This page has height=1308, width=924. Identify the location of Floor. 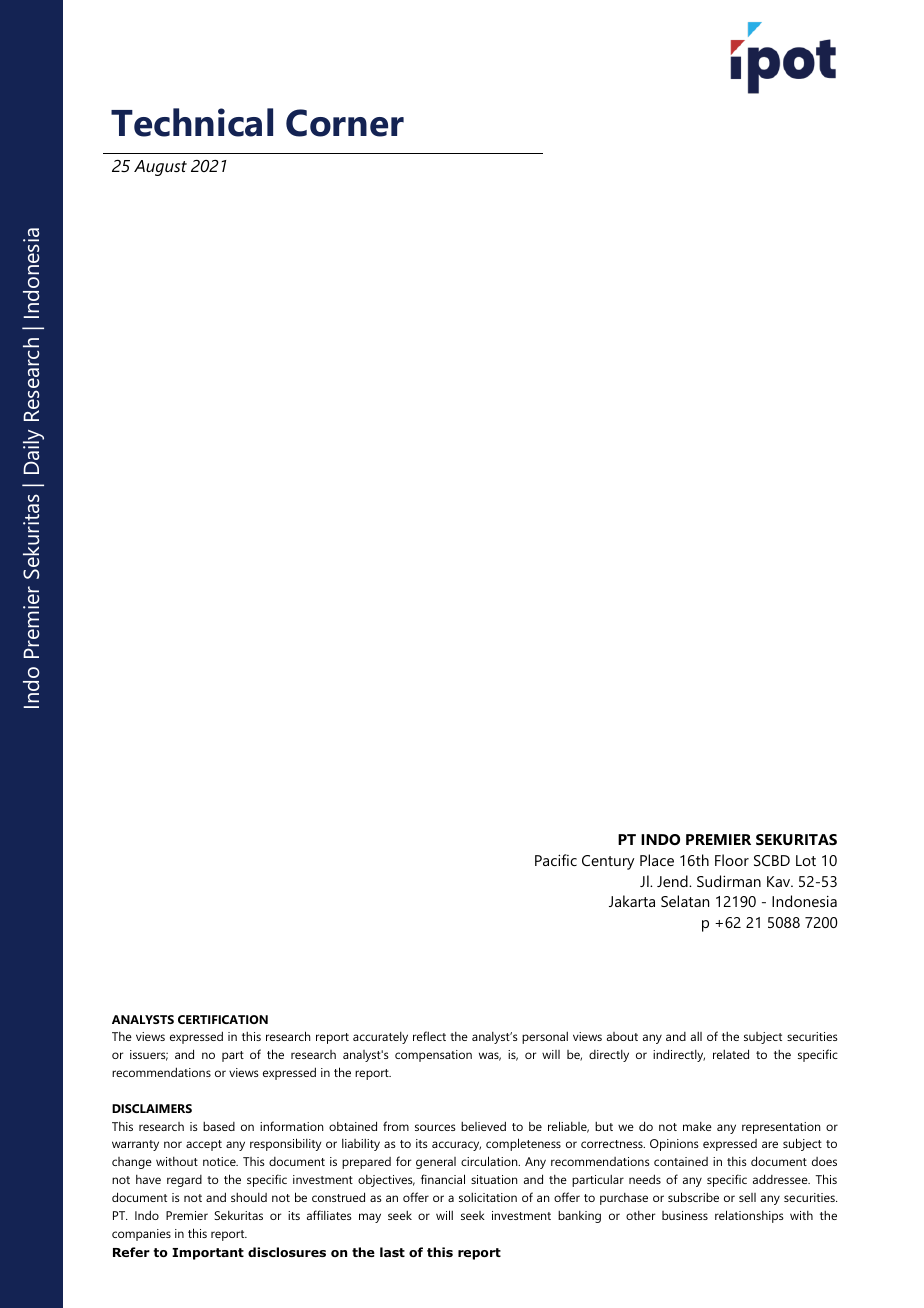
(732, 860).
